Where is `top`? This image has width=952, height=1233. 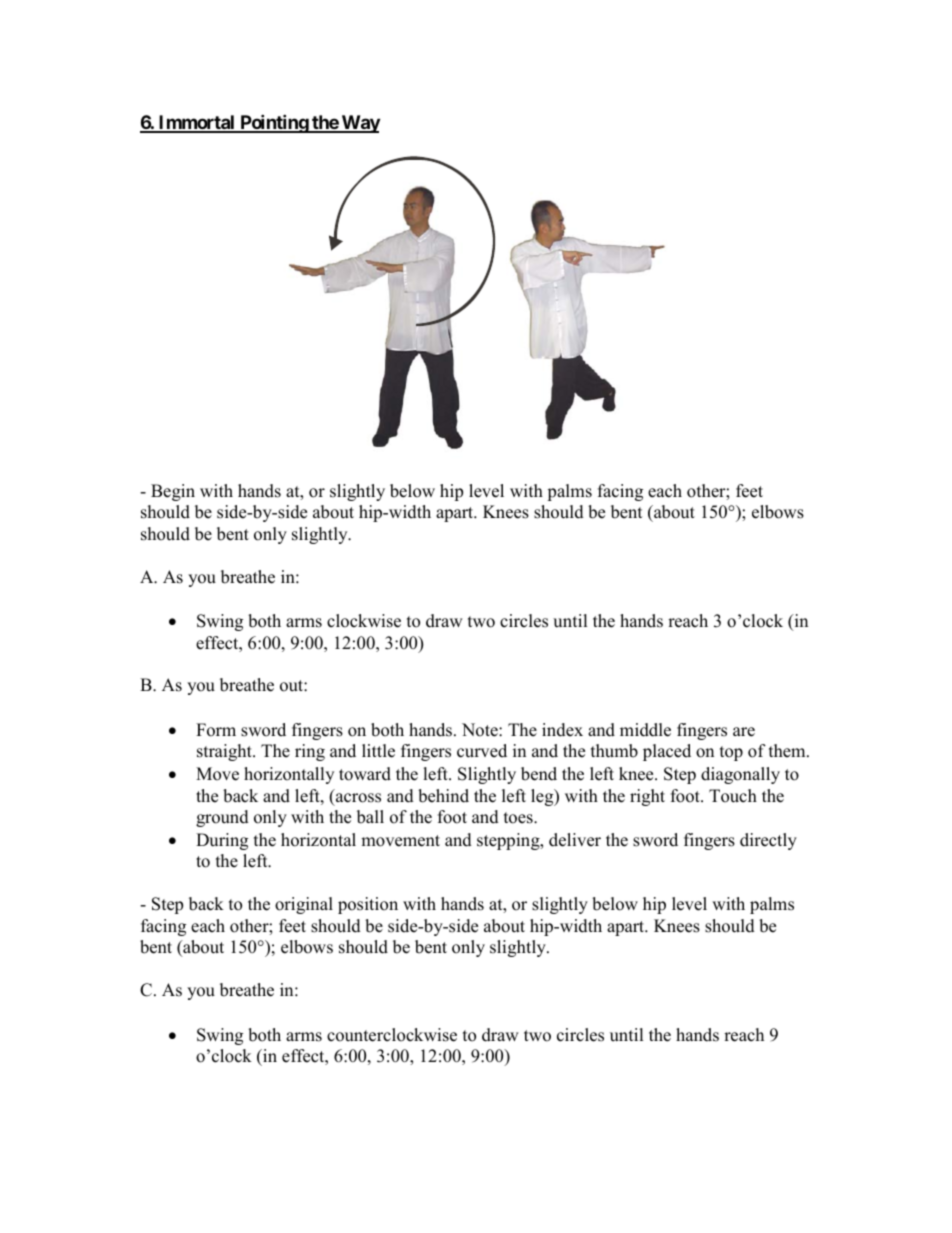 top is located at coordinates (731, 753).
